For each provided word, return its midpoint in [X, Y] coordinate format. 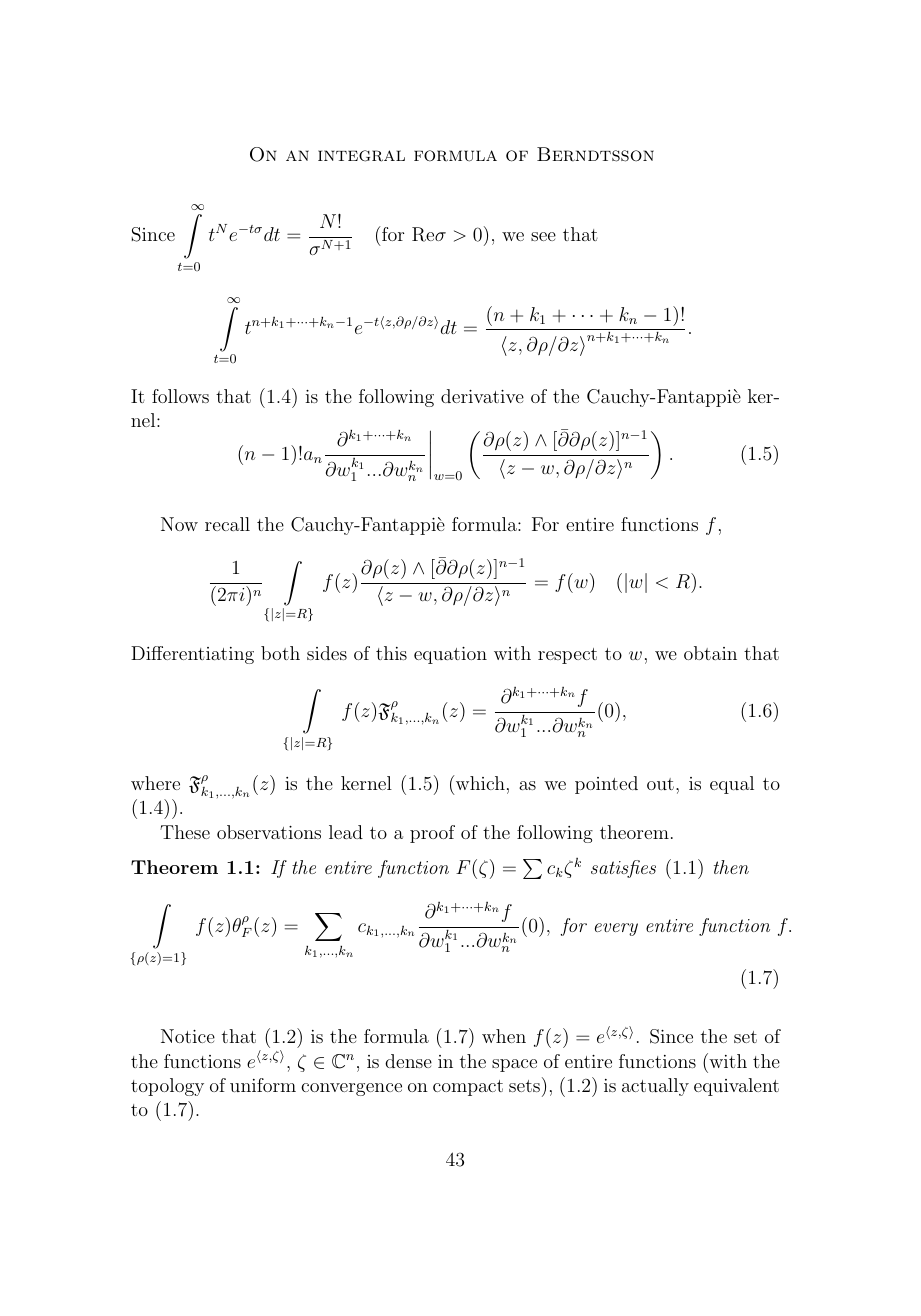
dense [408, 1061]
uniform [263, 1085]
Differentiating [192, 655]
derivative [482, 396]
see [543, 236]
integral [361, 156]
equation [450, 655]
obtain [710, 653]
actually [655, 1087]
